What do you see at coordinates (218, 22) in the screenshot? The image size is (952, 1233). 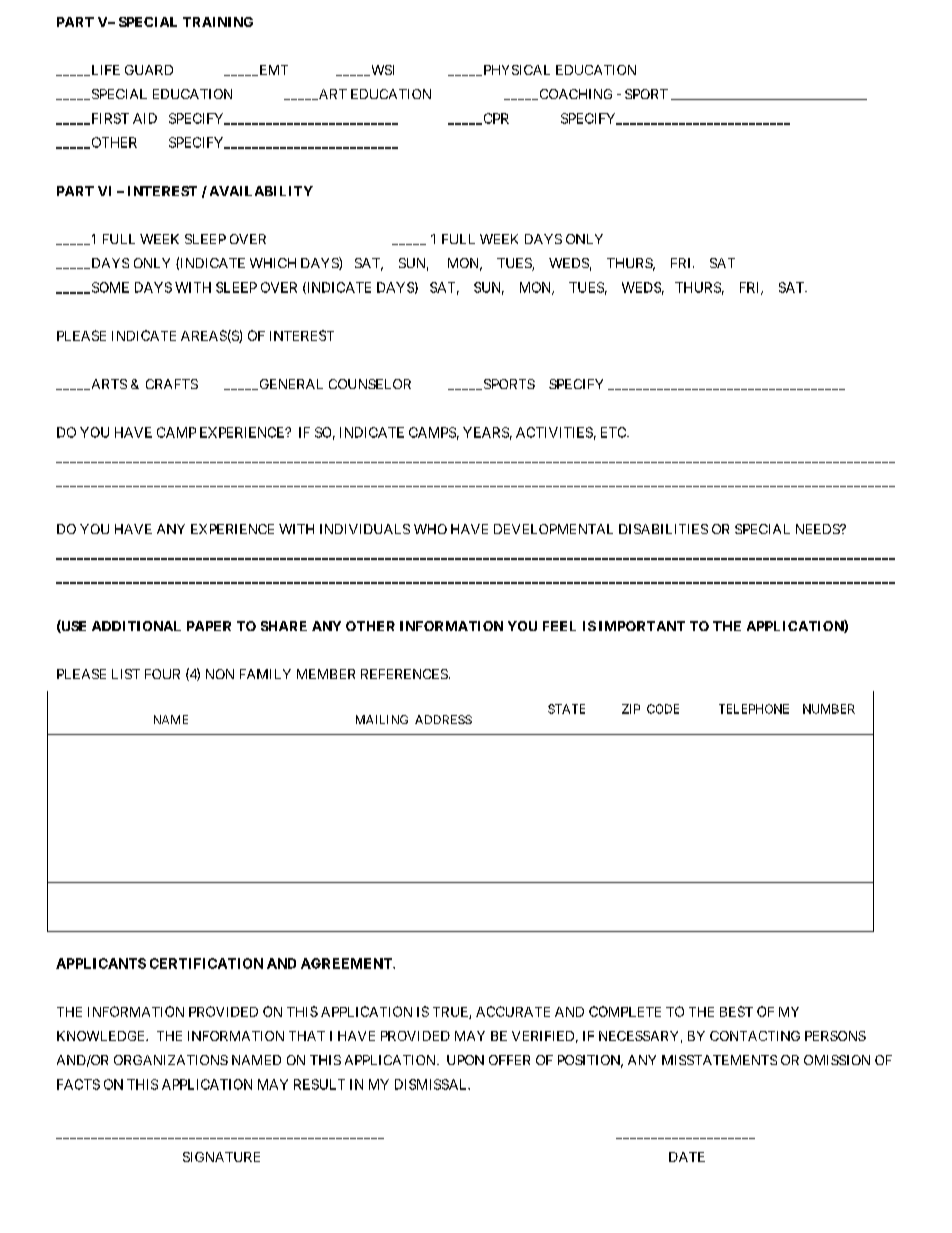 I see `TRAINING` at bounding box center [218, 22].
